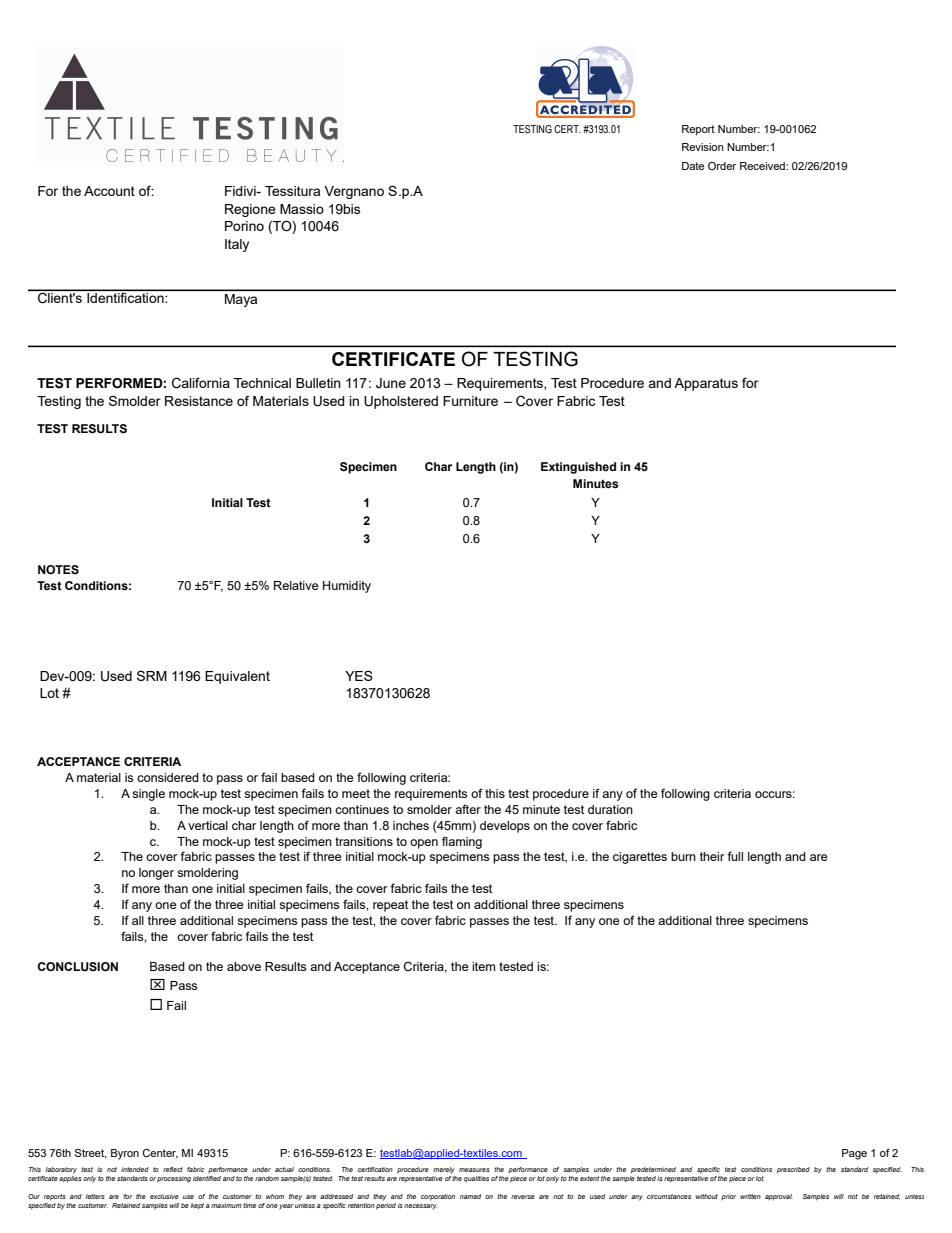 The image size is (952, 1233). What do you see at coordinates (722, 166) in the screenshot?
I see `Order` at bounding box center [722, 166].
